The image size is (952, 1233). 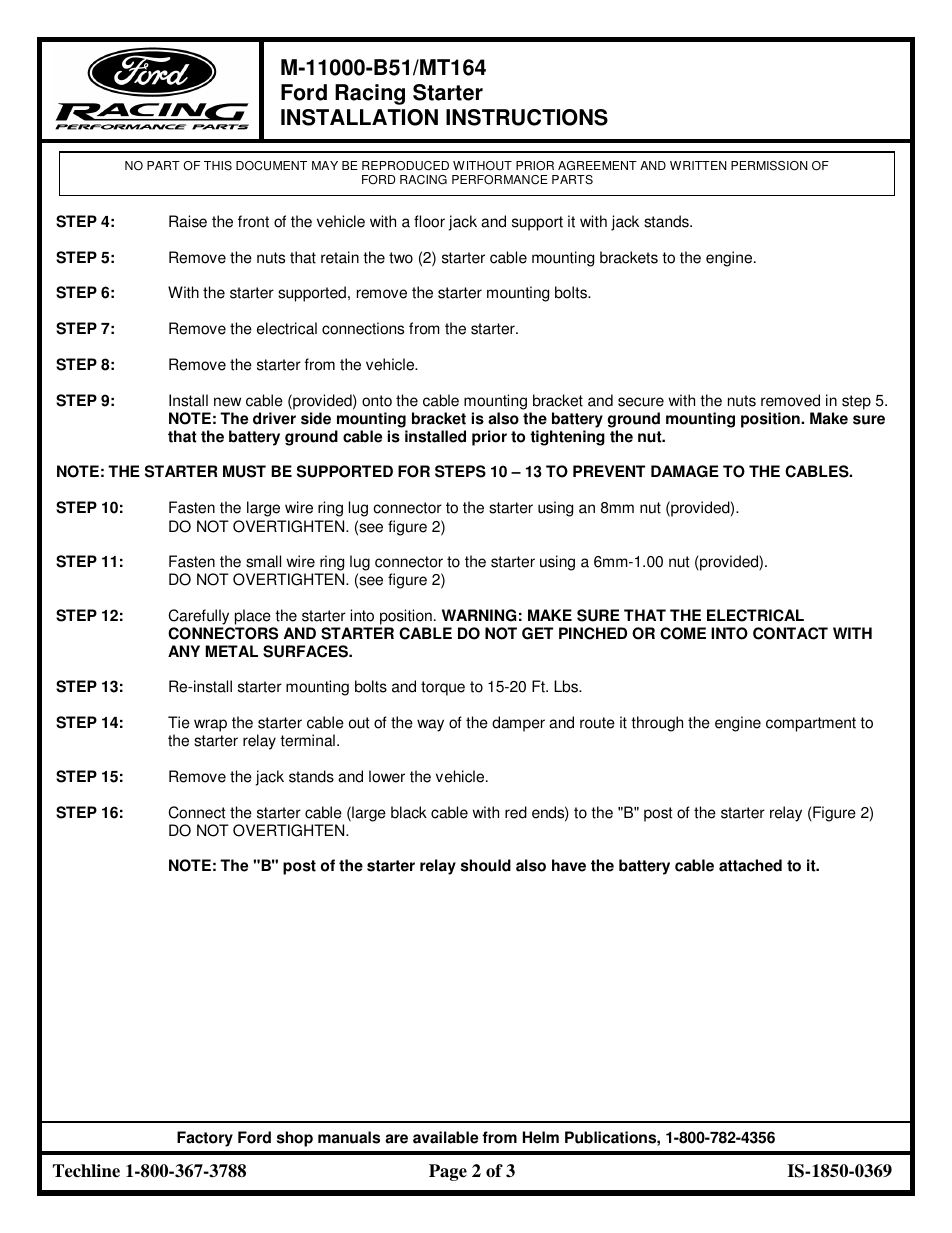 I want to click on DOCUMENT, so click(x=271, y=166).
